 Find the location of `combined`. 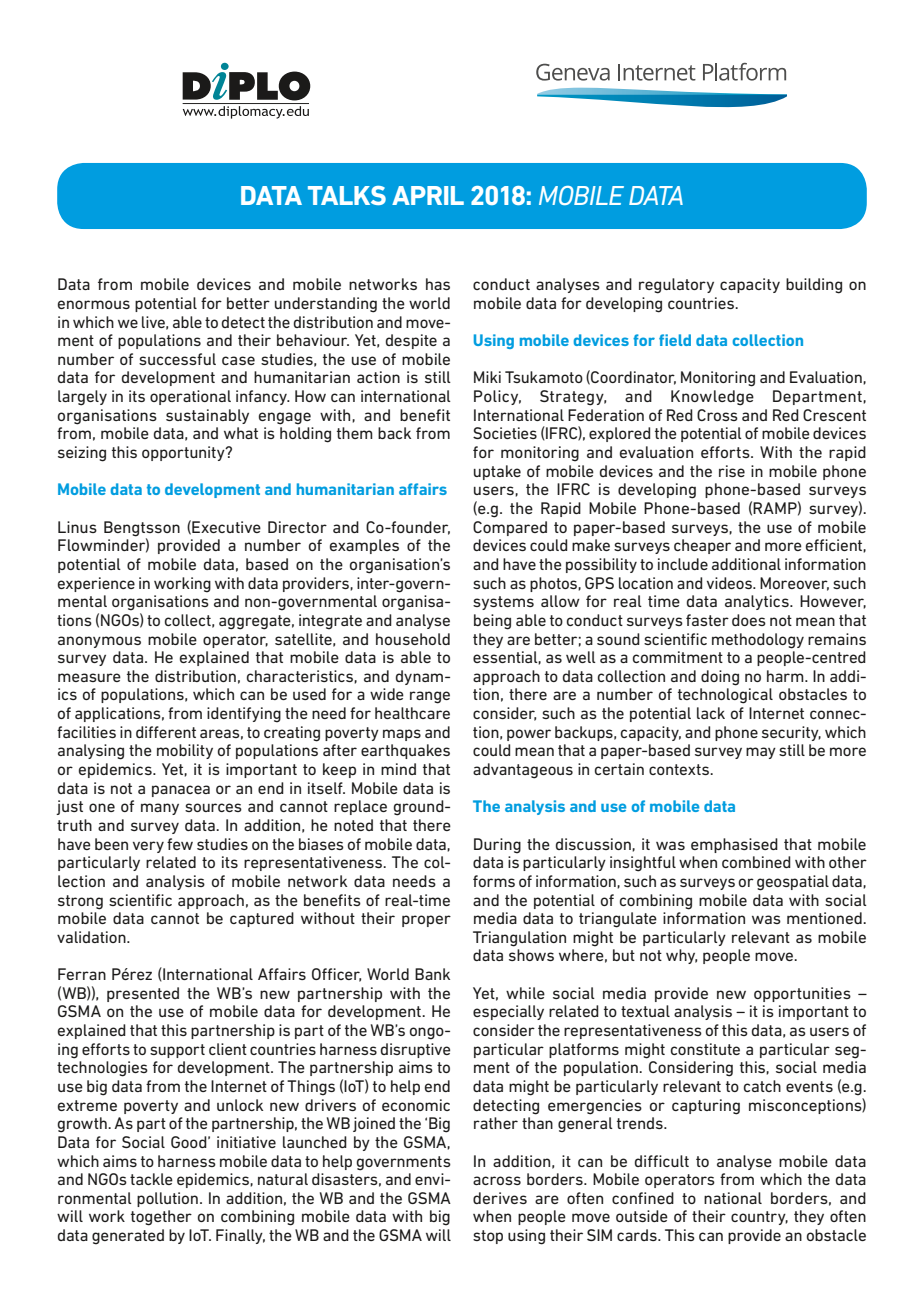

combined is located at coordinates (756, 862).
